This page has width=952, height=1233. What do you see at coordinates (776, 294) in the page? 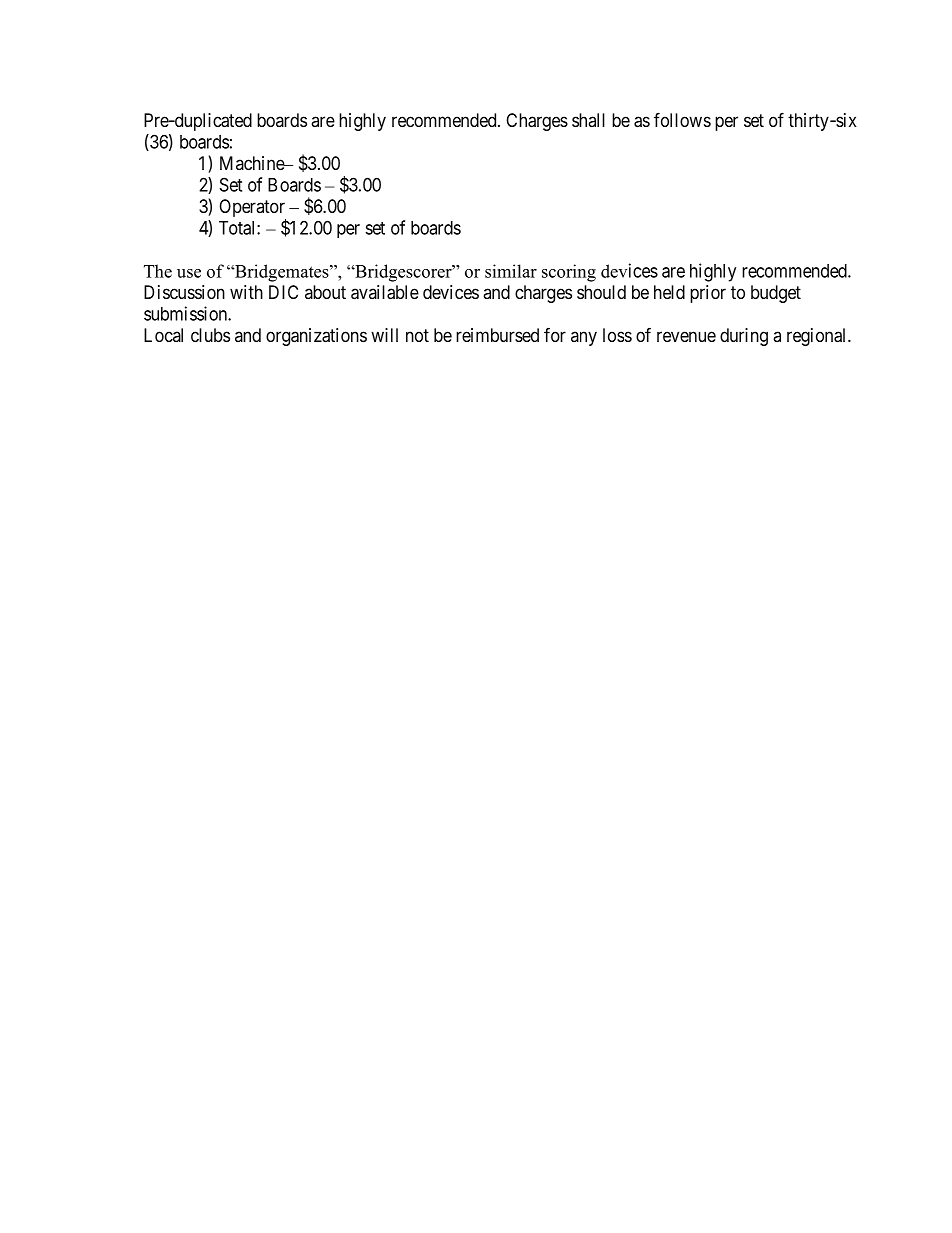
I see `budget` at bounding box center [776, 294].
